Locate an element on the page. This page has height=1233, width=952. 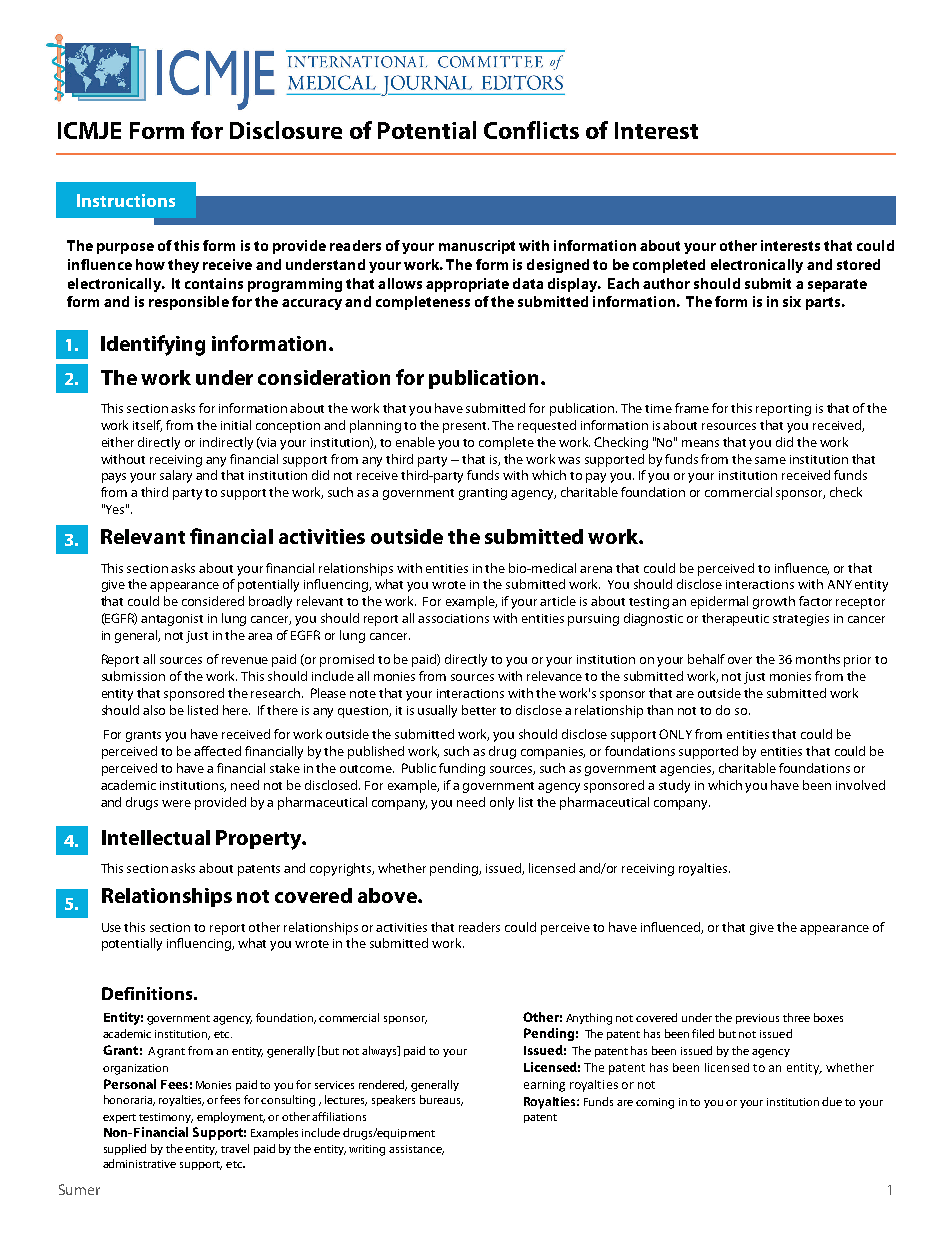
assistance is located at coordinates (416, 1150).
